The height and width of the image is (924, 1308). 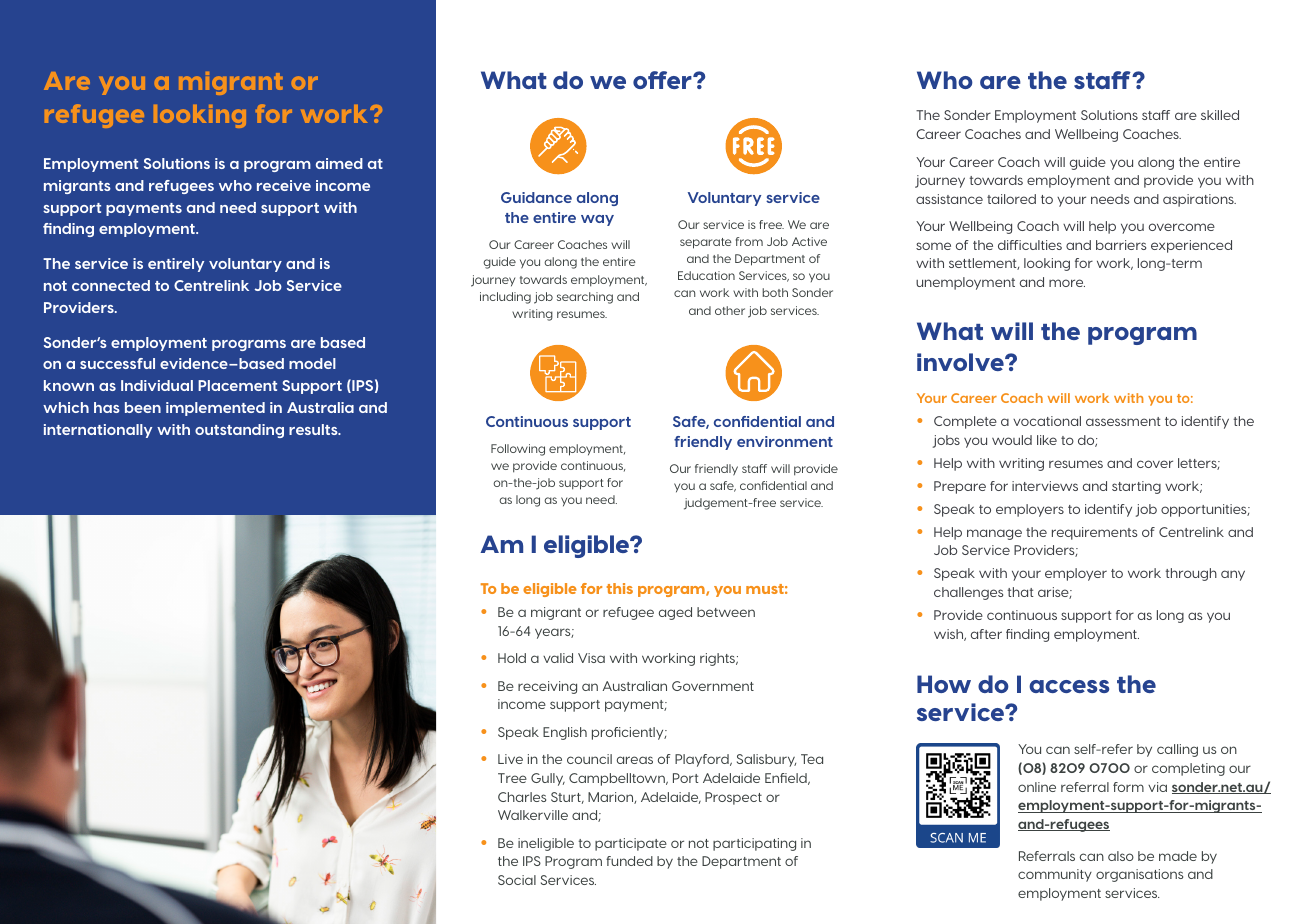 What do you see at coordinates (1123, 421) in the image?
I see `assessment` at bounding box center [1123, 421].
